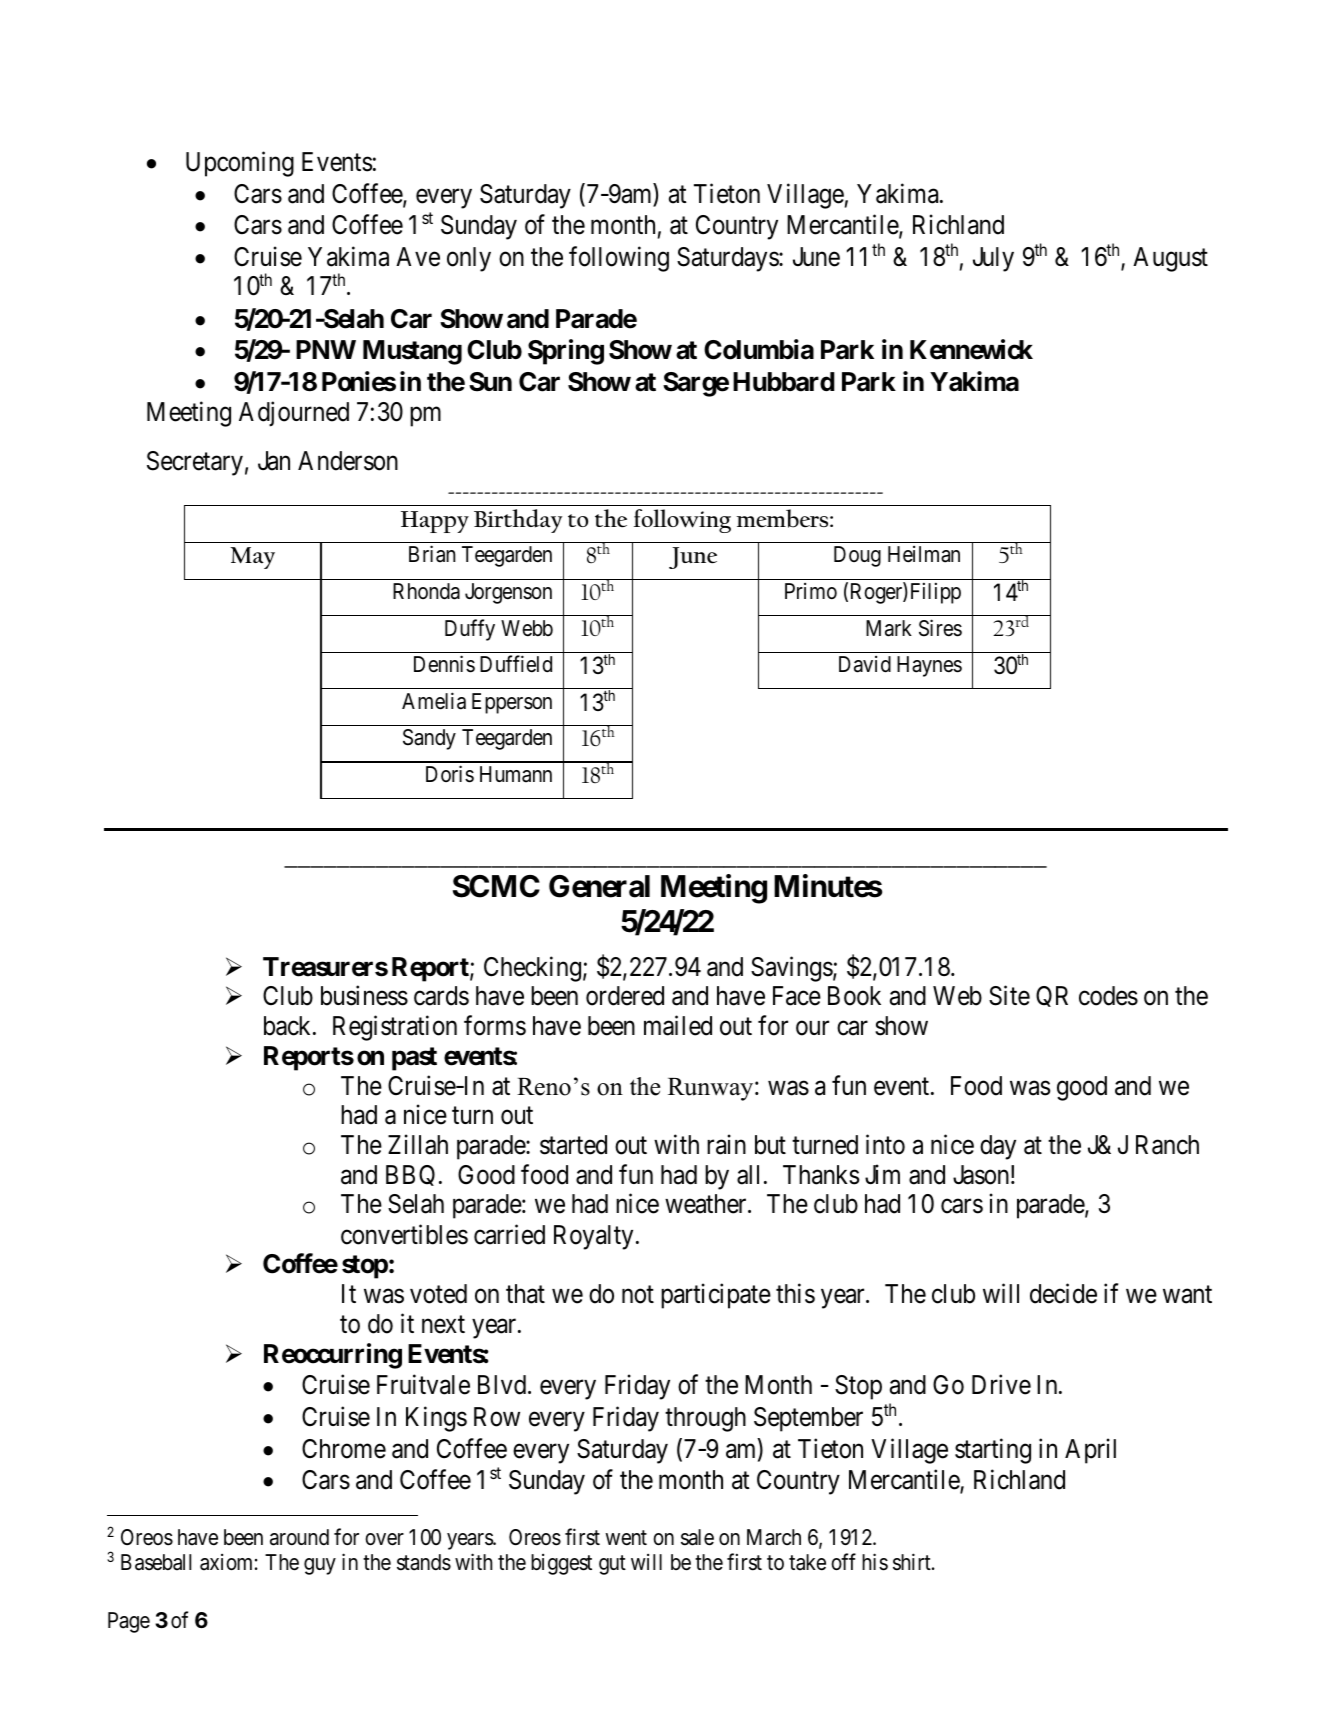  Describe the element at coordinates (1108, 996) in the page. I see `codes` at that location.
